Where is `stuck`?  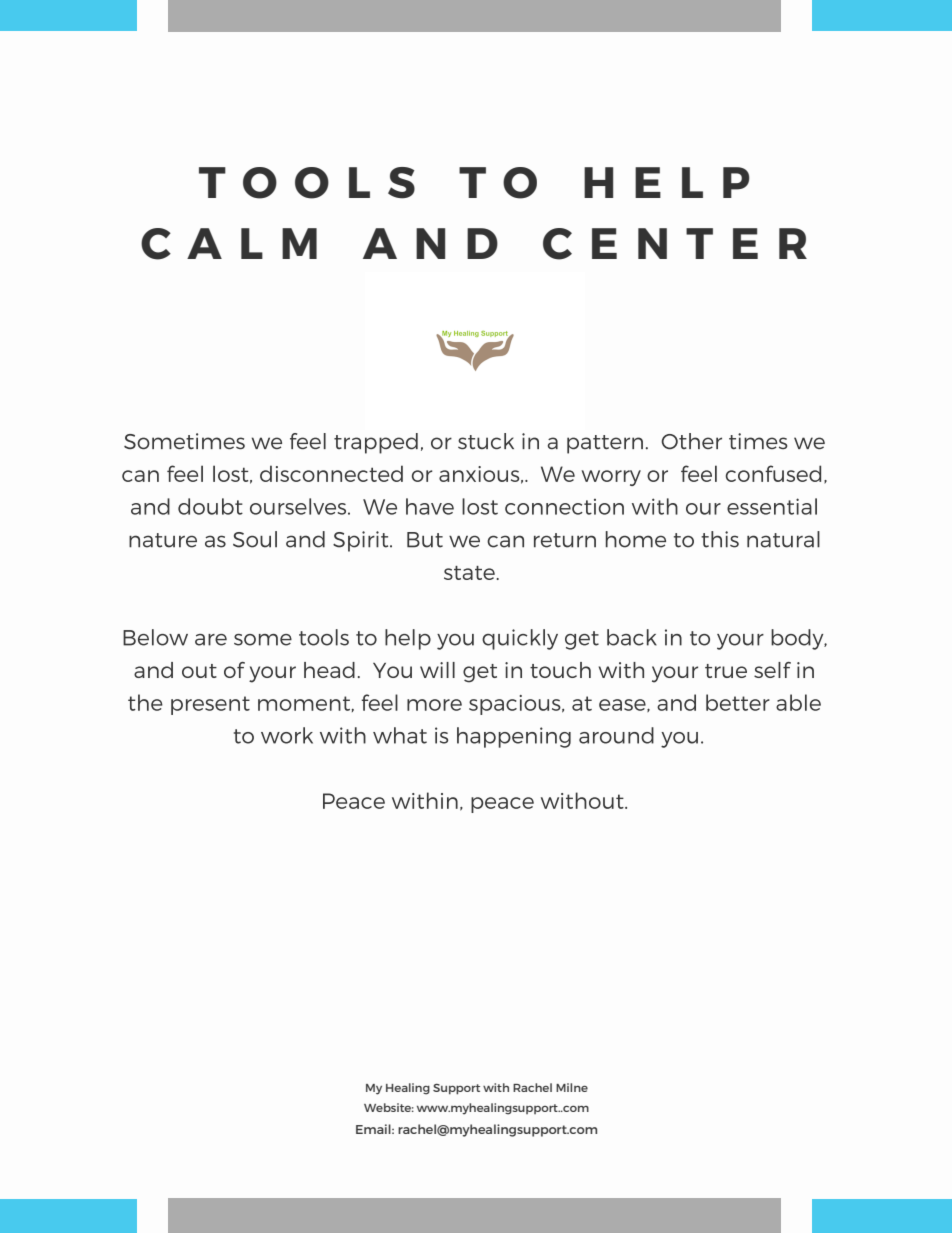
stuck is located at coordinates (486, 441).
